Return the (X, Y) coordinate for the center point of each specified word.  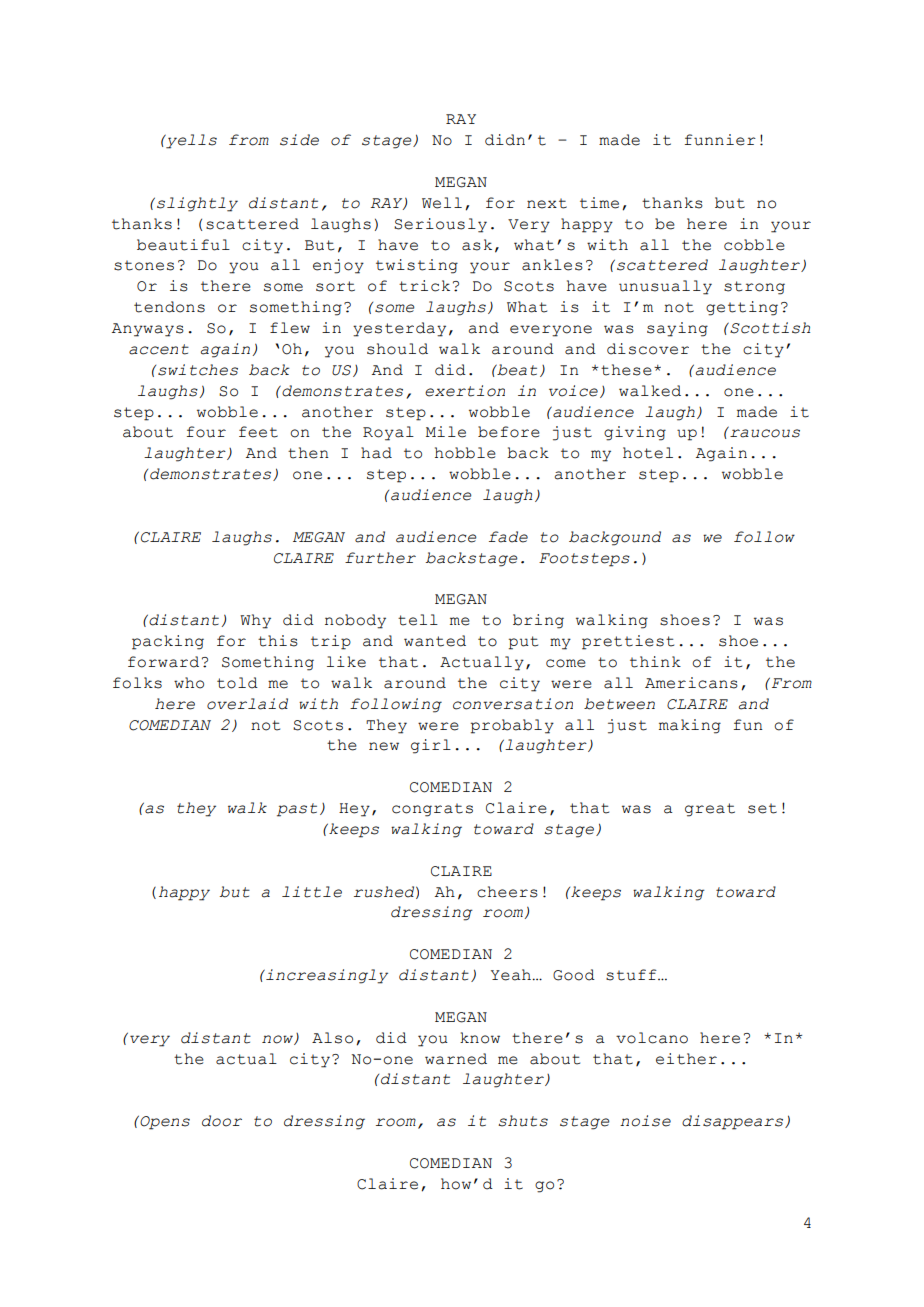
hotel (648, 453)
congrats (432, 810)
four (206, 432)
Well (442, 203)
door (222, 1121)
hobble (465, 453)
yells (190, 141)
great (710, 810)
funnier (720, 140)
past (297, 810)
